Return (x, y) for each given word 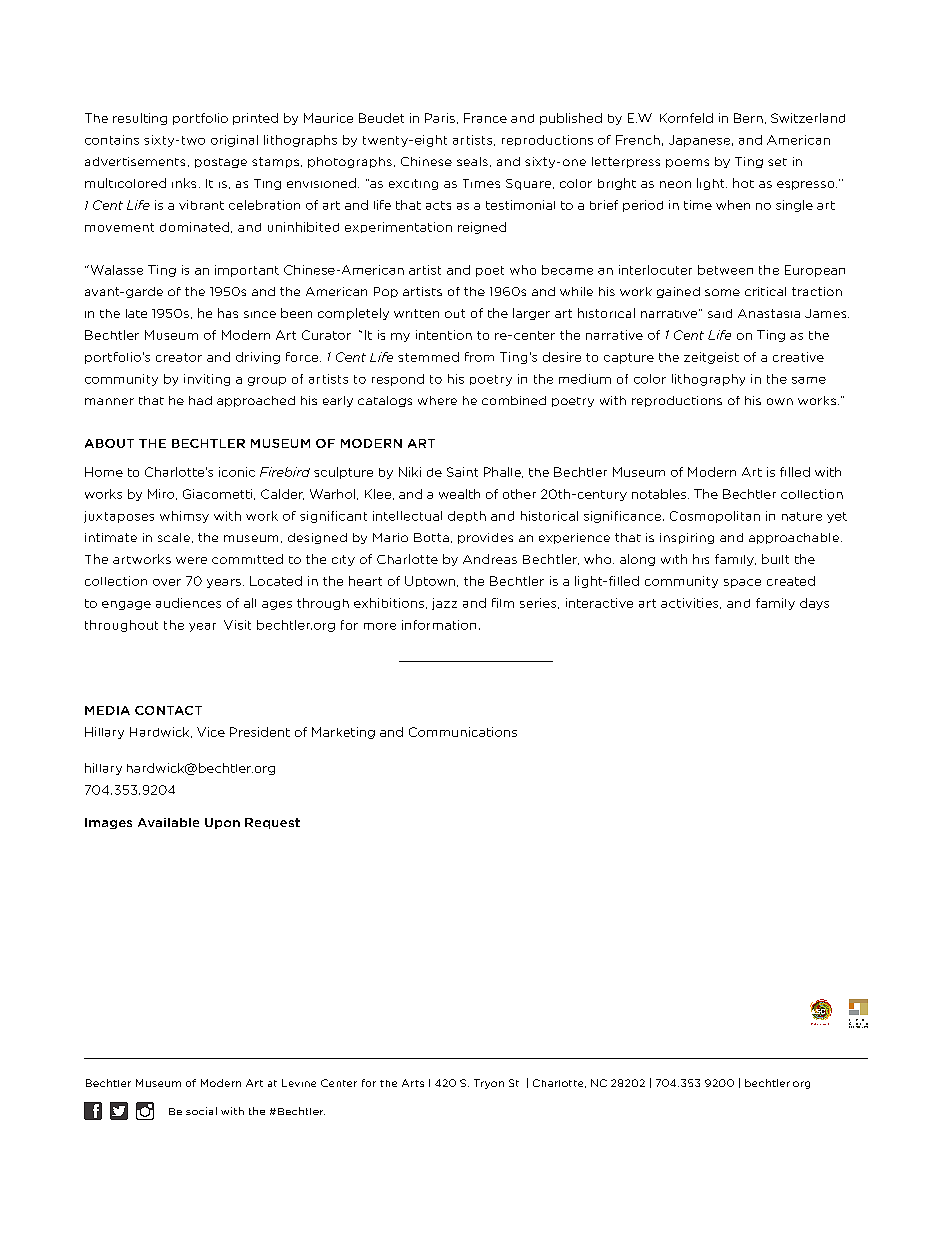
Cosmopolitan (715, 517)
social (201, 1111)
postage (221, 163)
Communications (463, 732)
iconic (237, 472)
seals (472, 161)
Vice (211, 732)
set (777, 162)
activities (691, 603)
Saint (462, 472)
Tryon (489, 1084)
